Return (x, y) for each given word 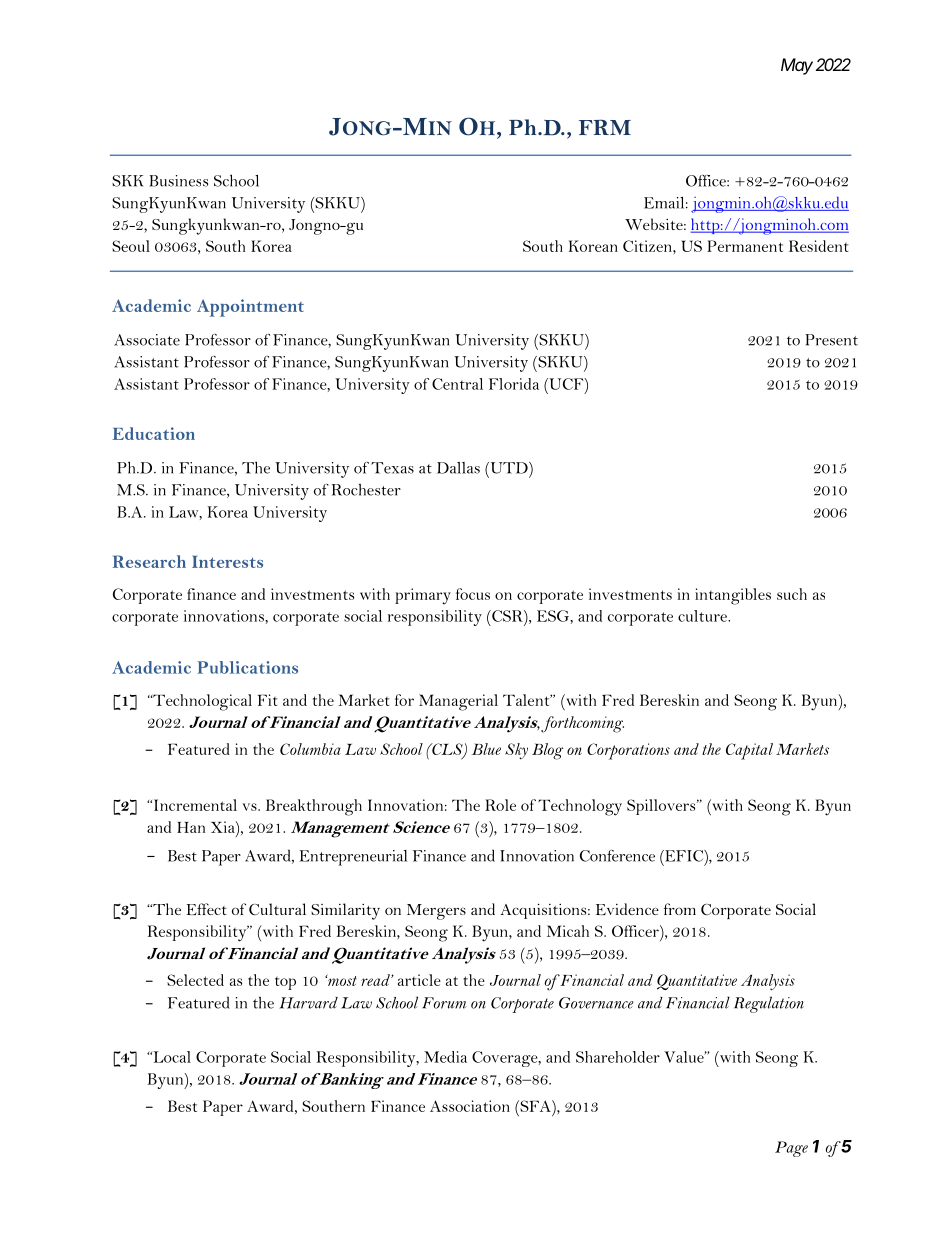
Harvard (308, 1003)
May (797, 66)
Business (178, 181)
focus (473, 594)
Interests (227, 561)
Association (470, 1106)
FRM (605, 127)
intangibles (733, 596)
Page (791, 1149)
